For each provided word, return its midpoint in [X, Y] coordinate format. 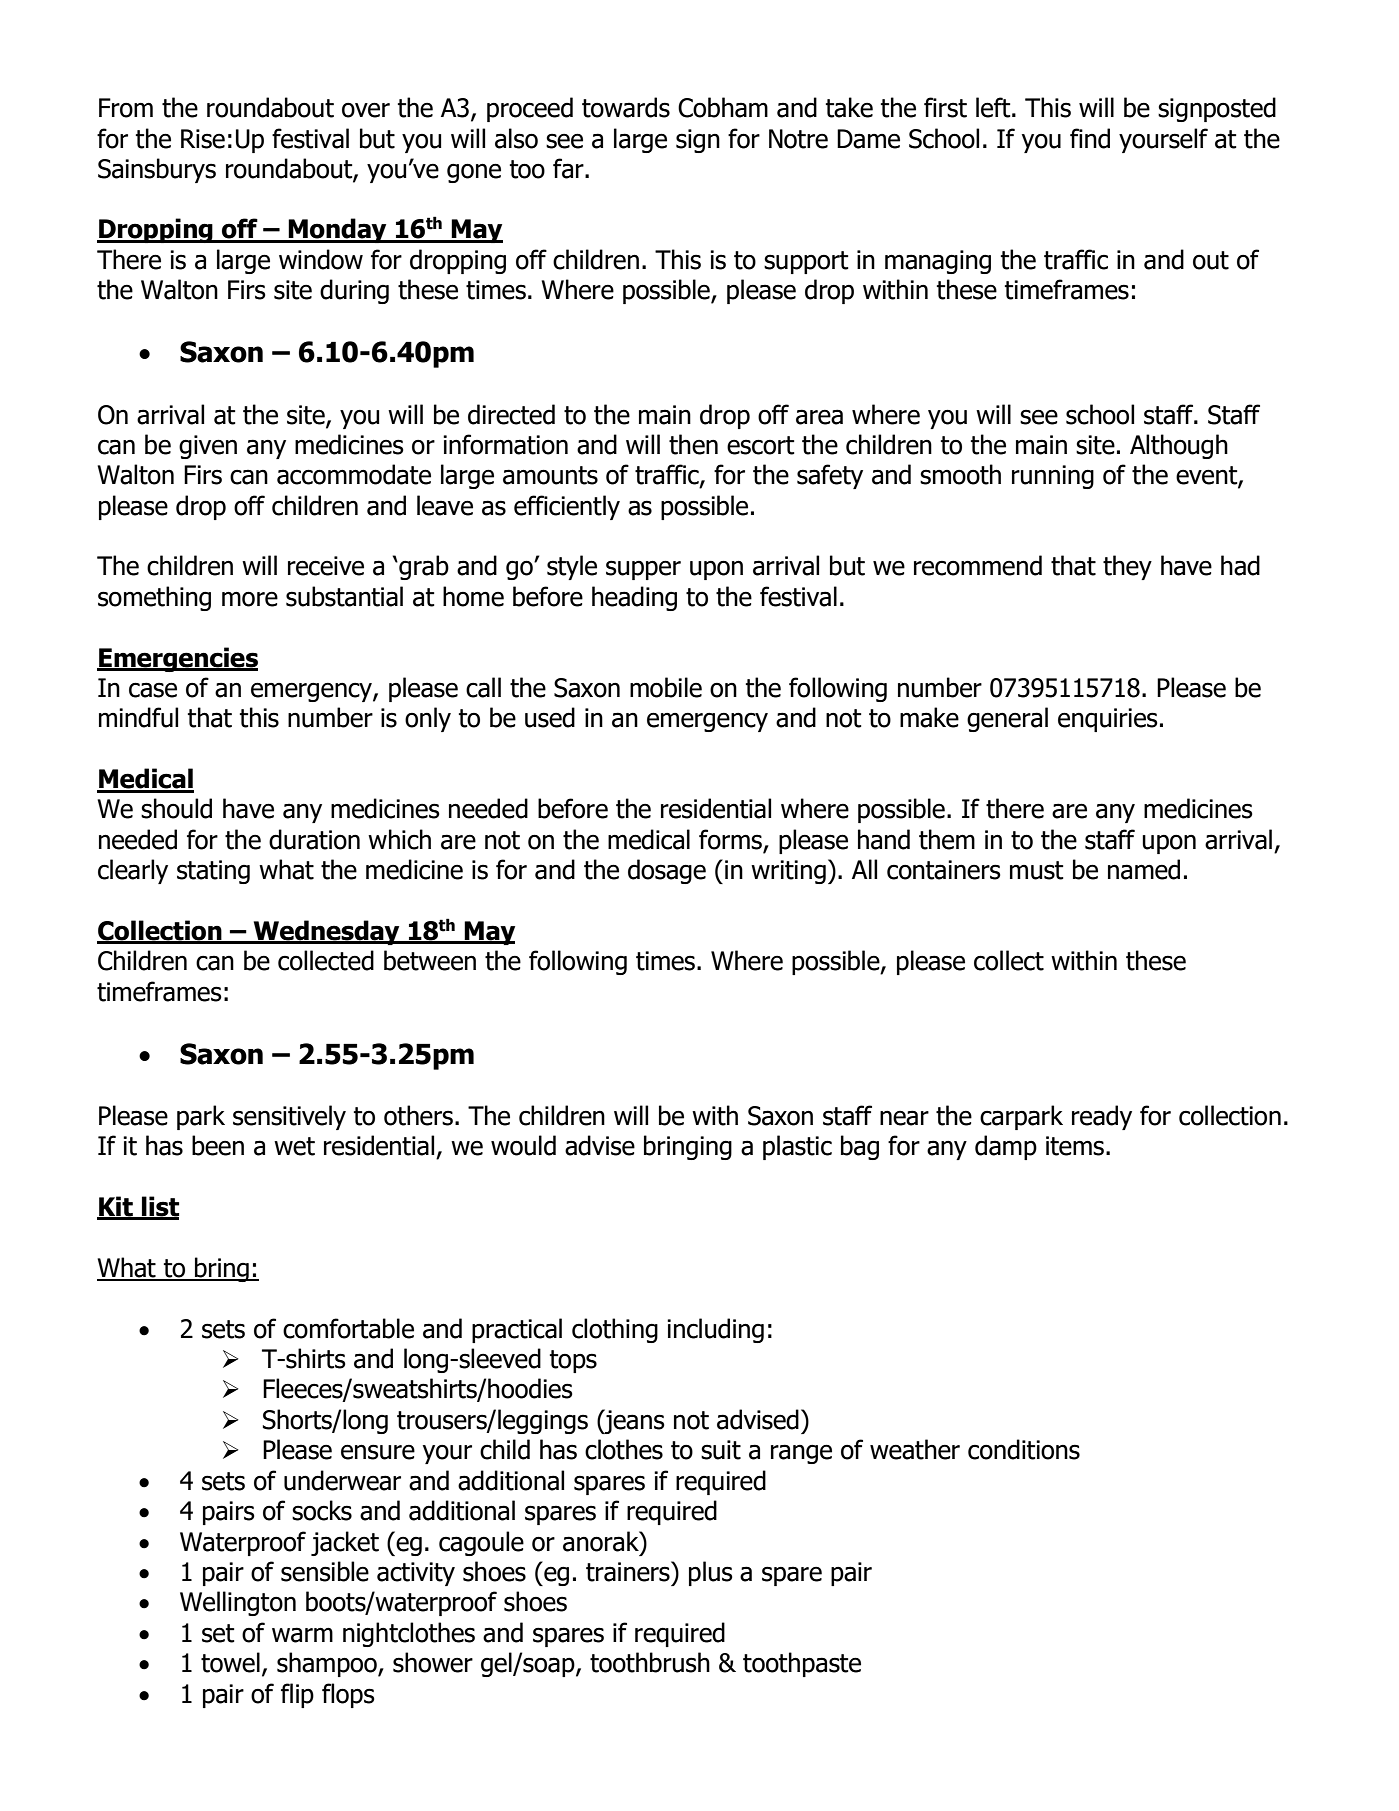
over [366, 110]
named [1144, 869]
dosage [667, 871]
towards [626, 107]
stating [213, 872]
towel [230, 1662]
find [1090, 138]
